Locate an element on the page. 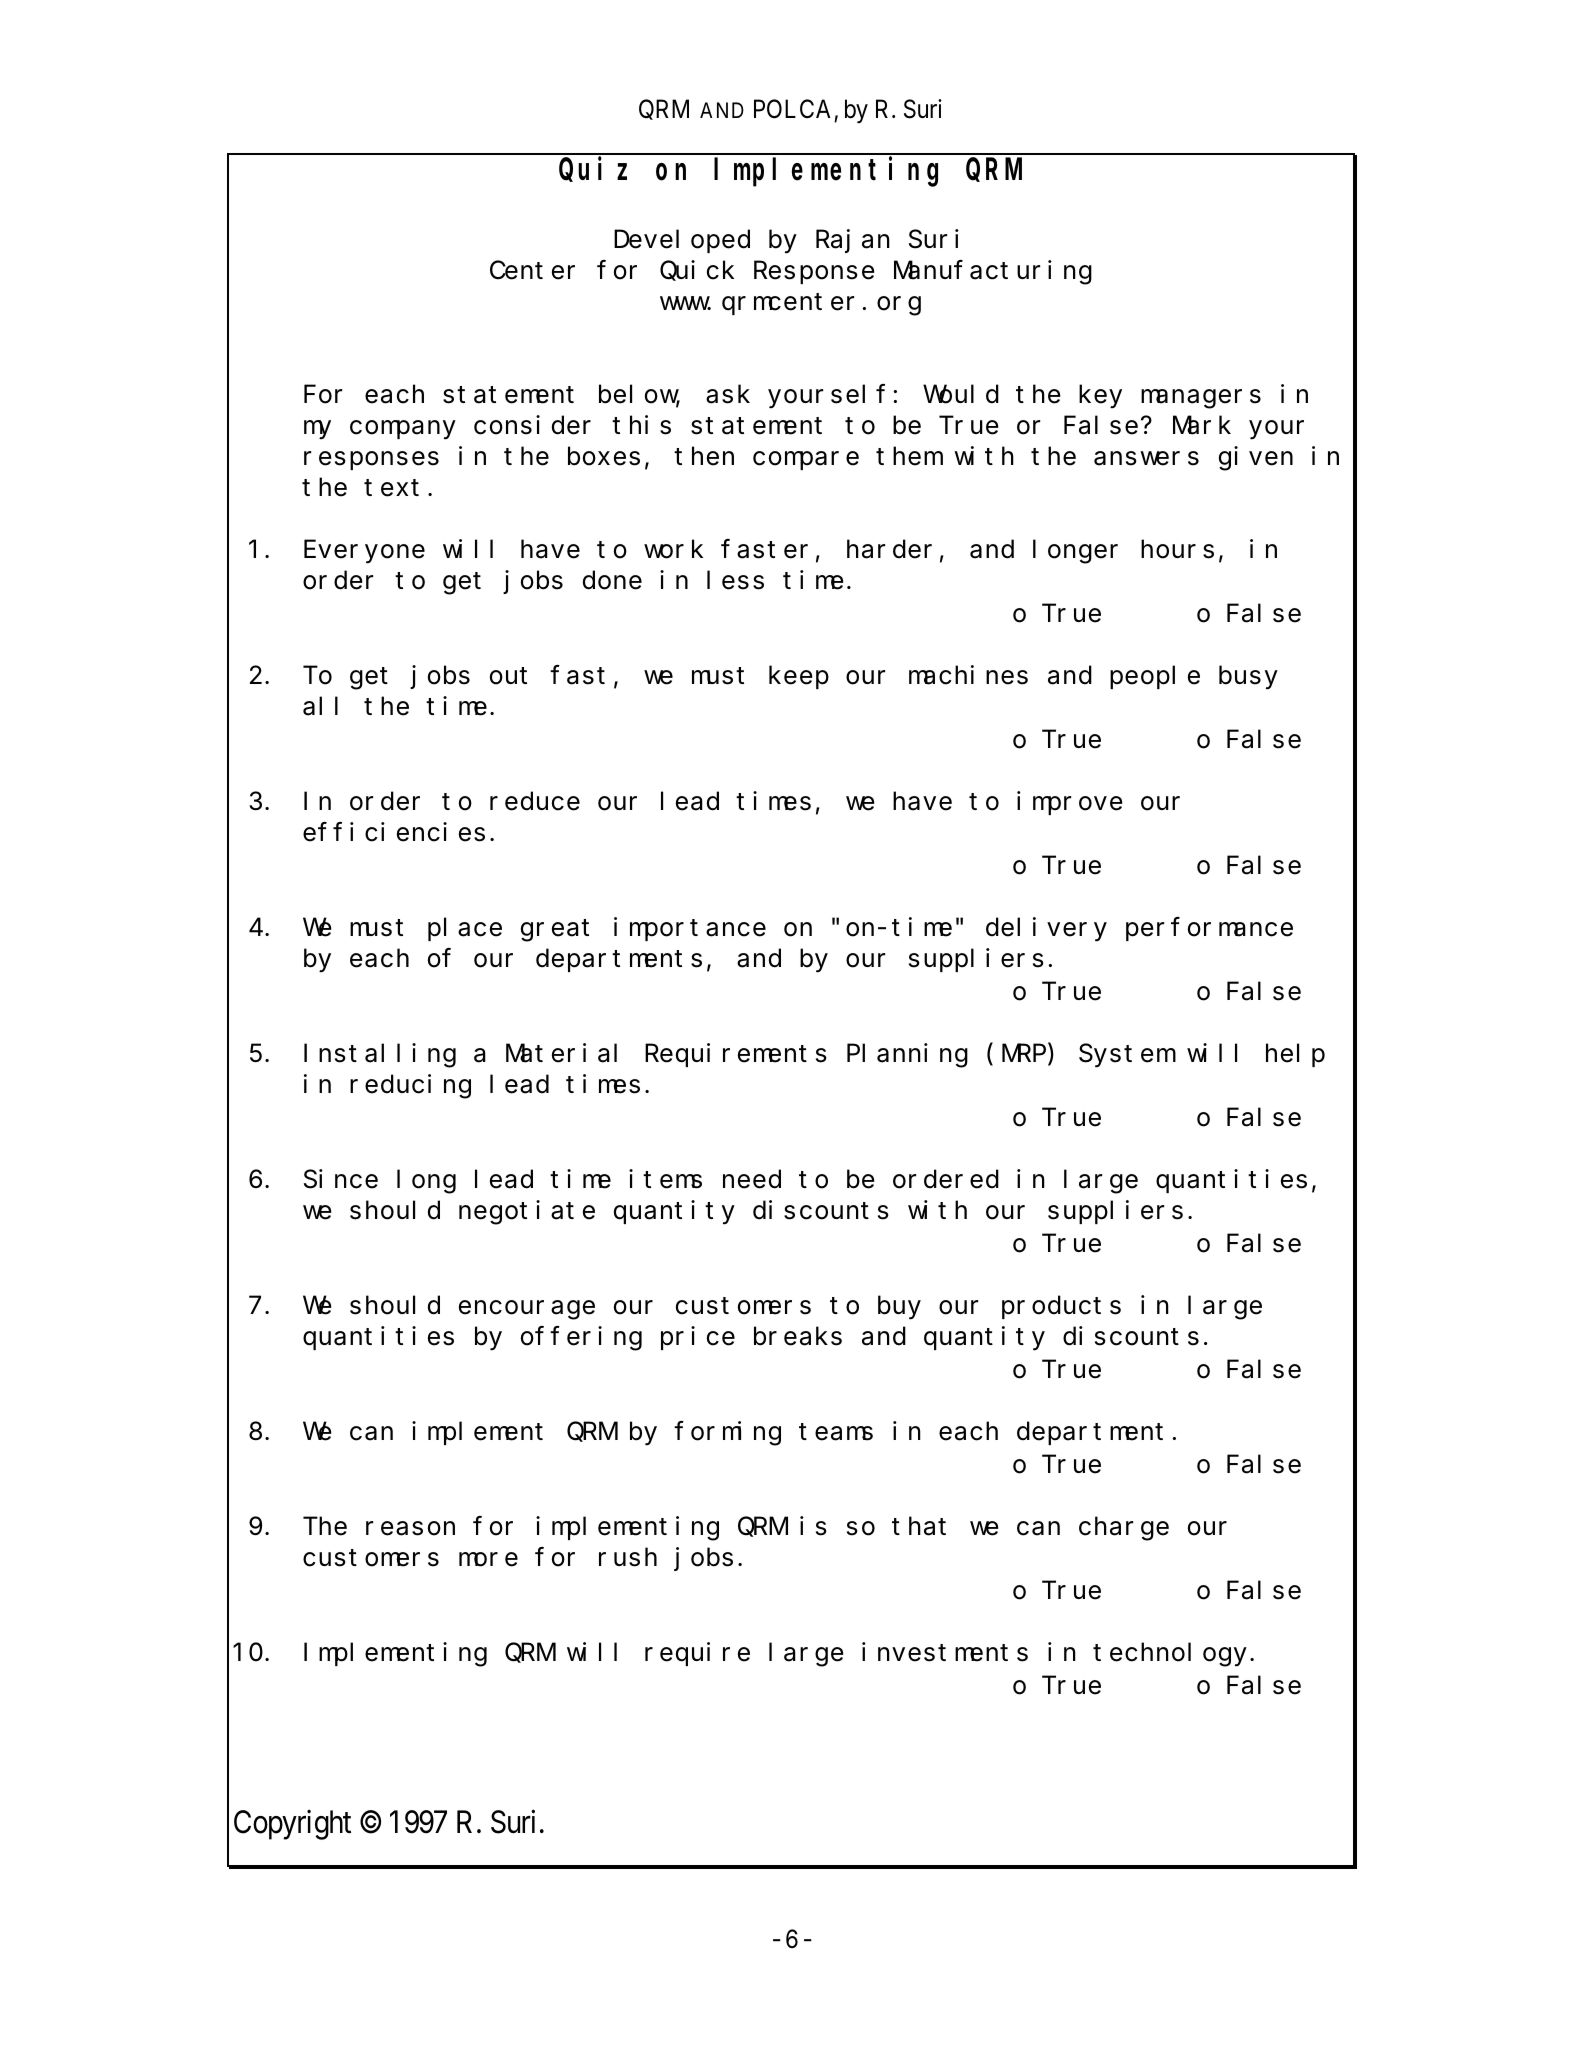 The image size is (1582, 2047). Quiz is located at coordinates (593, 169).
